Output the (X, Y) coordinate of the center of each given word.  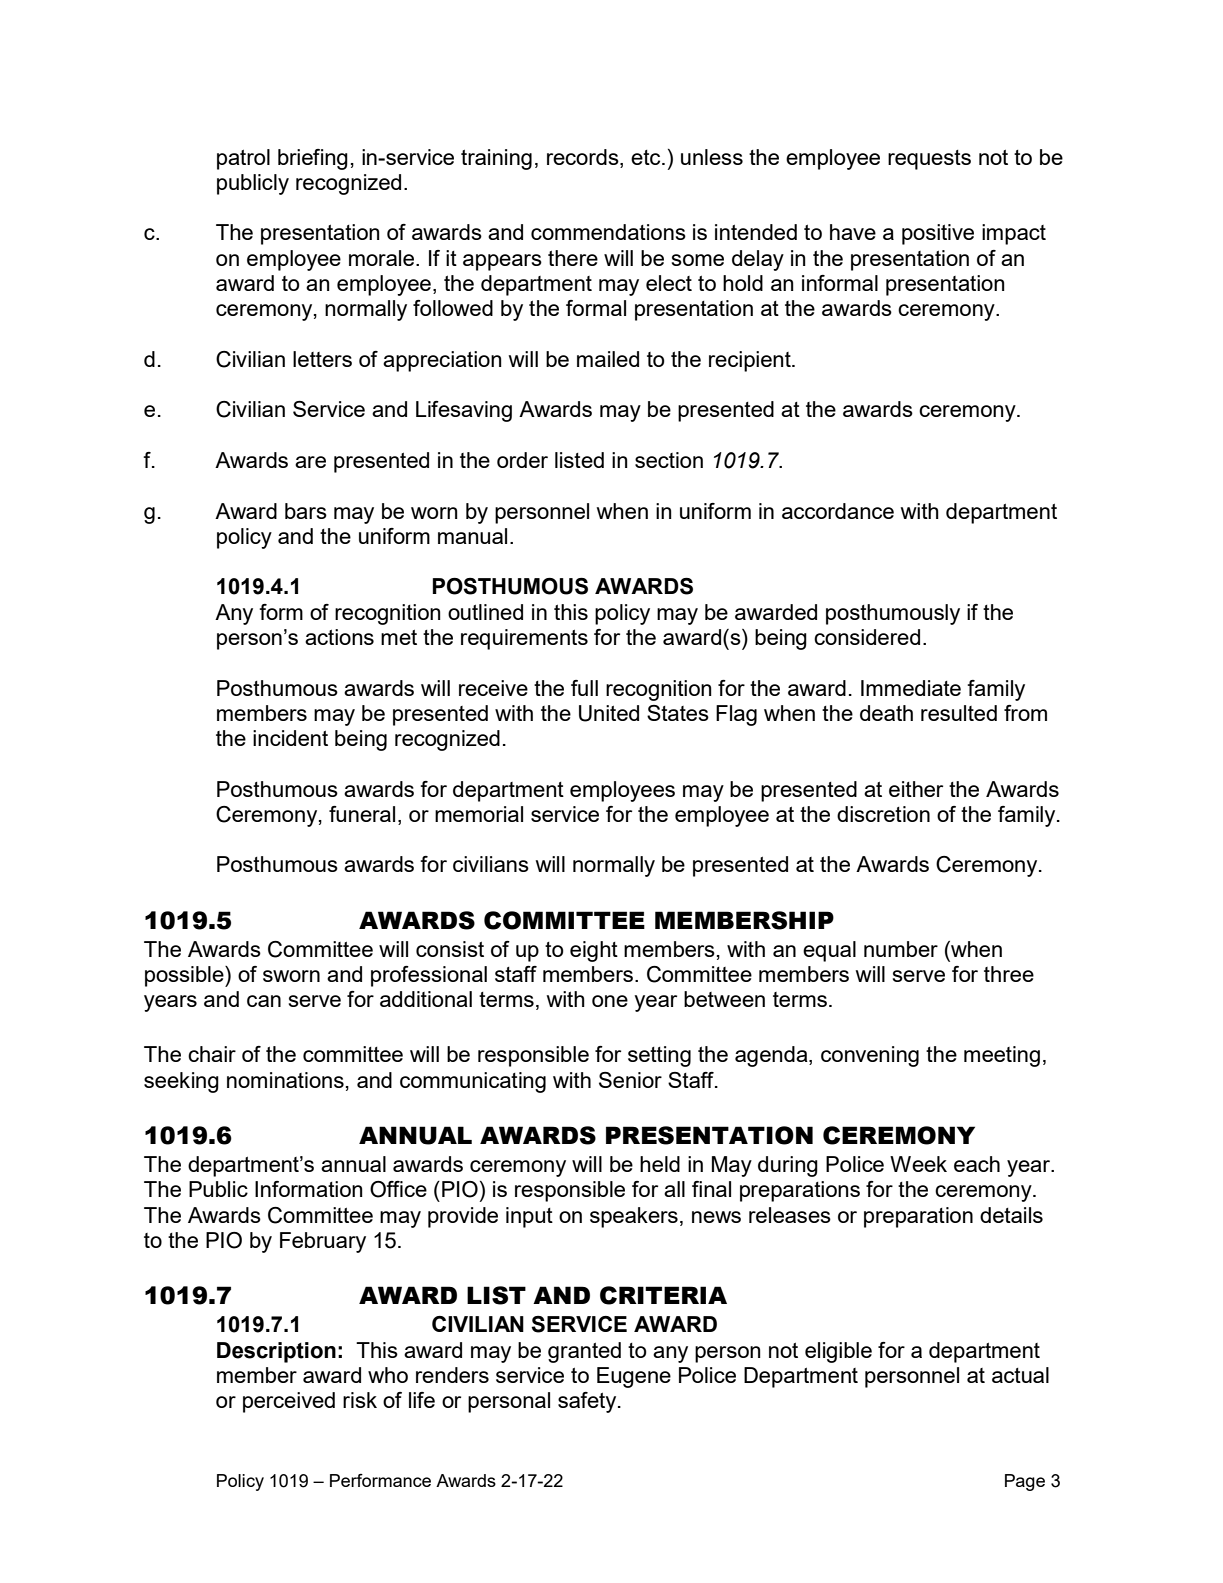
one (610, 1001)
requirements (524, 639)
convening (870, 1056)
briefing (313, 159)
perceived (289, 1402)
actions (339, 637)
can (264, 1001)
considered (867, 637)
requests (929, 160)
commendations (608, 232)
